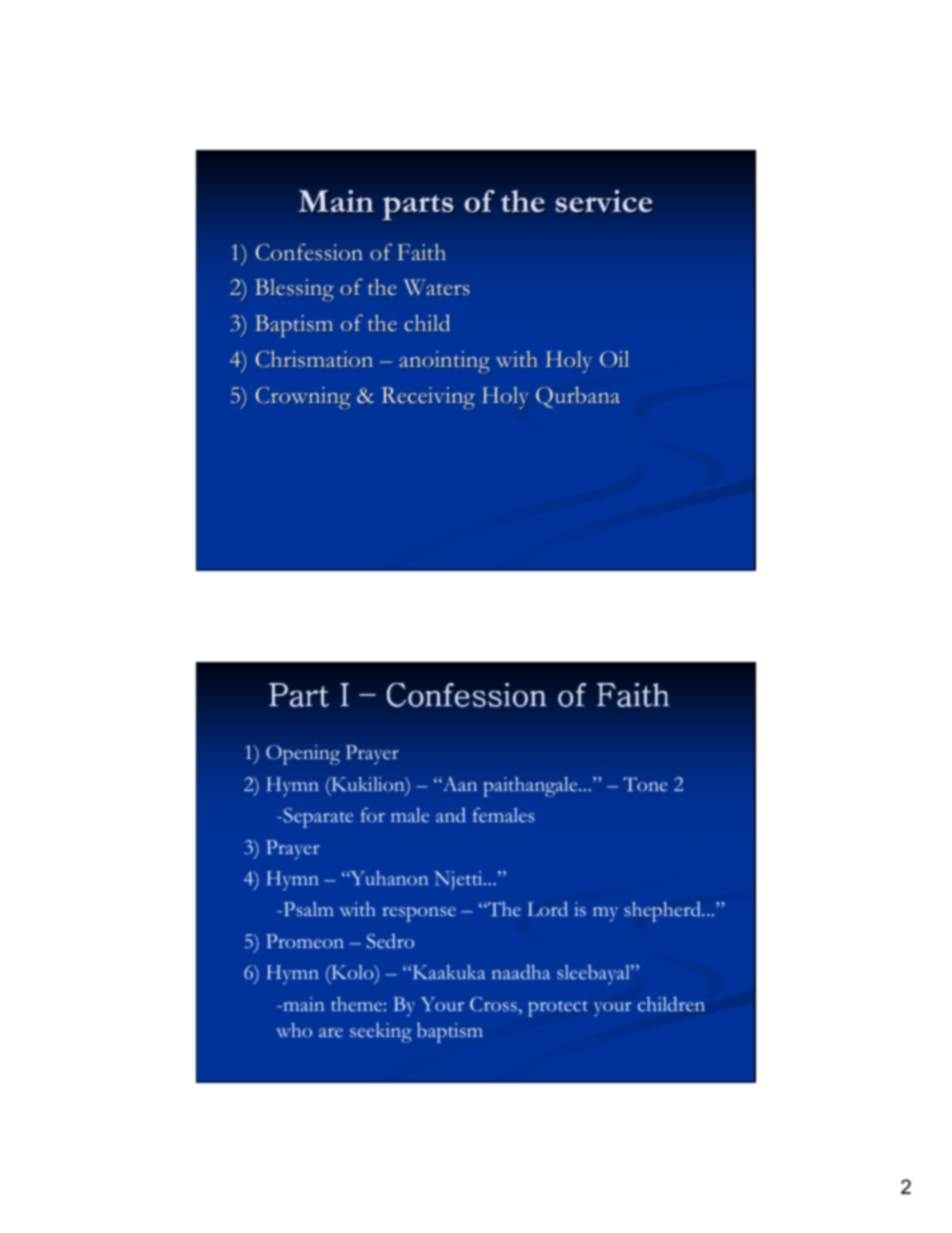 Image resolution: width=952 pixels, height=1233 pixels. I want to click on and, so click(451, 815).
